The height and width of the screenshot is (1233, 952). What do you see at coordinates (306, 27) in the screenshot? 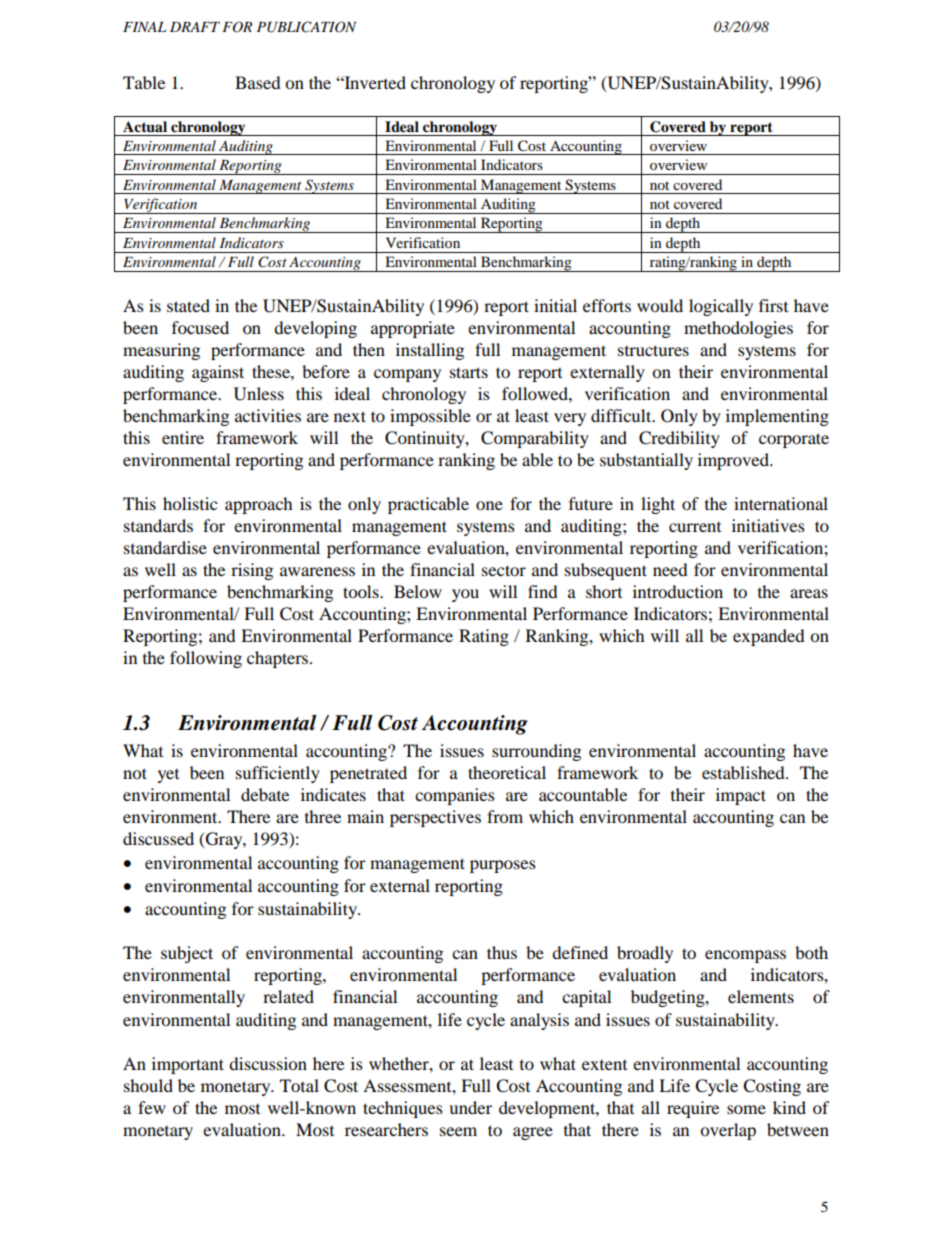
I see `PUBLICATION` at bounding box center [306, 27].
